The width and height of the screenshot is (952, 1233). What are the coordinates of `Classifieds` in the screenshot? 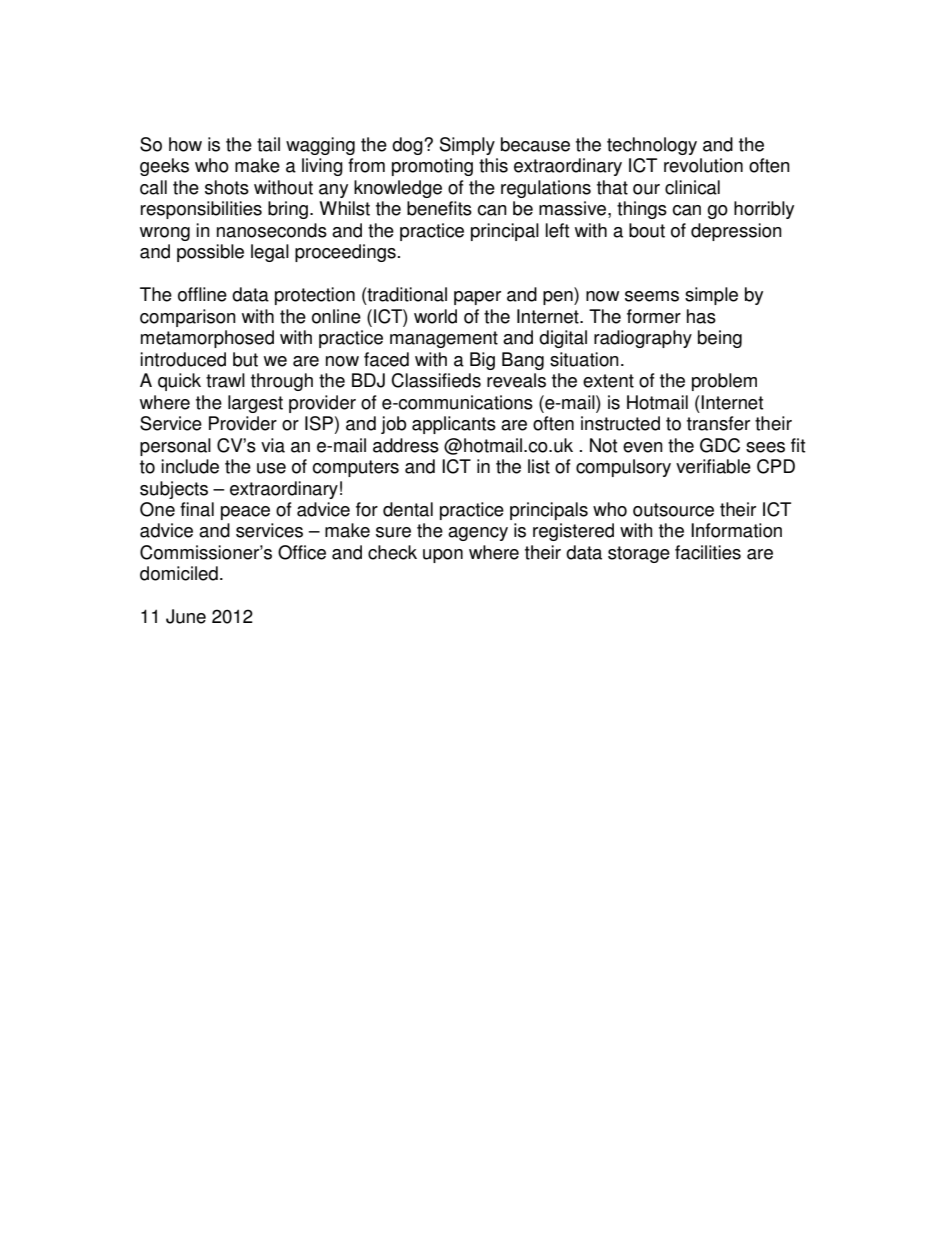 It's located at (436, 380).
